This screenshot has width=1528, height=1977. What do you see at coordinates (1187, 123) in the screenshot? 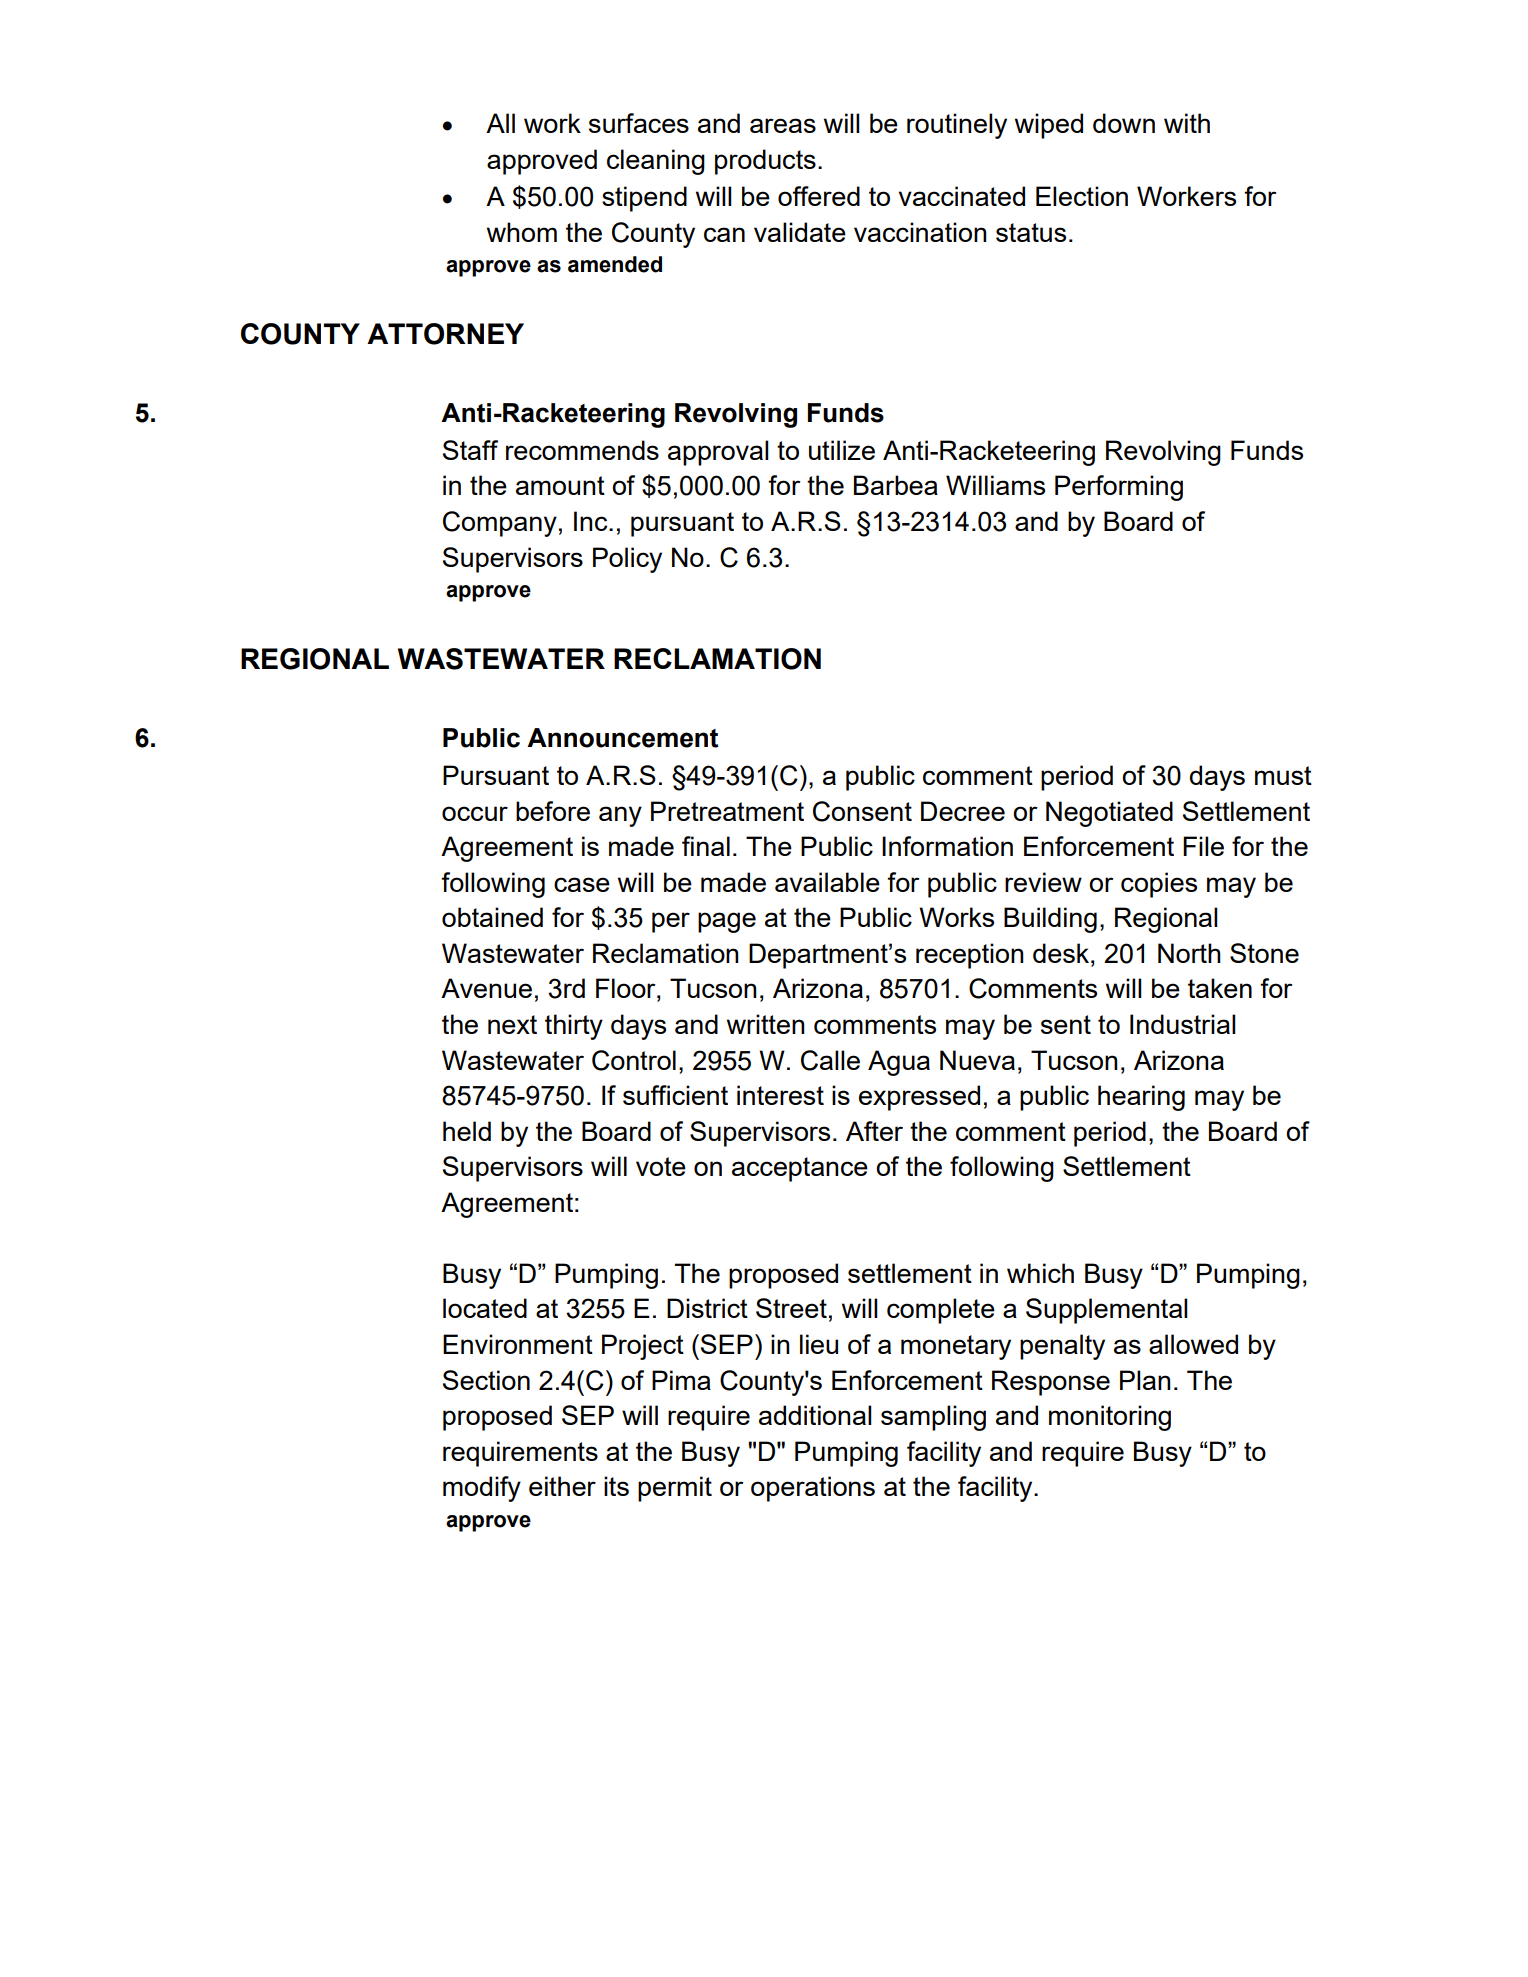
I see `with` at bounding box center [1187, 123].
